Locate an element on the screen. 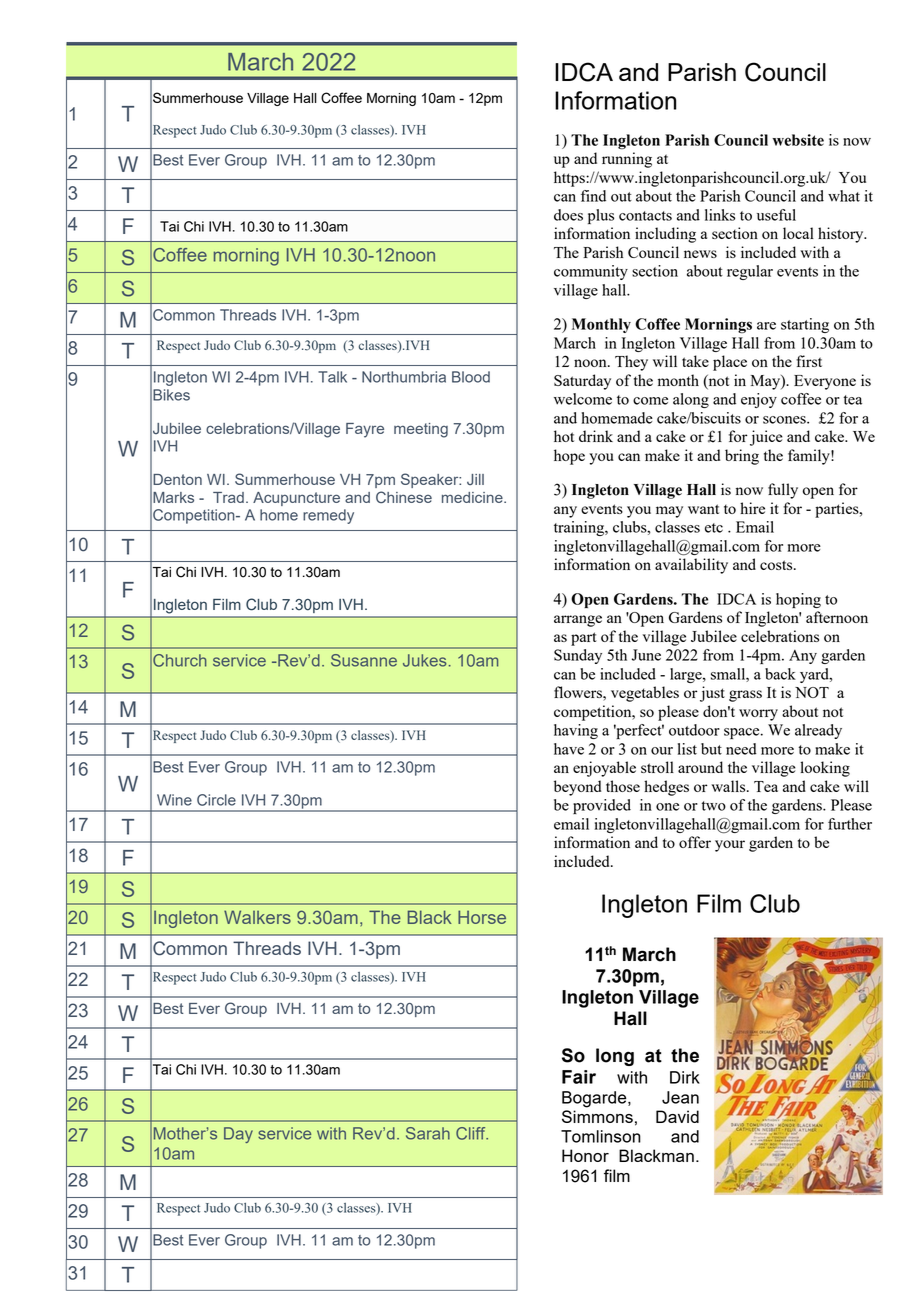 The width and height of the screenshot is (924, 1308). walls is located at coordinates (729, 786).
